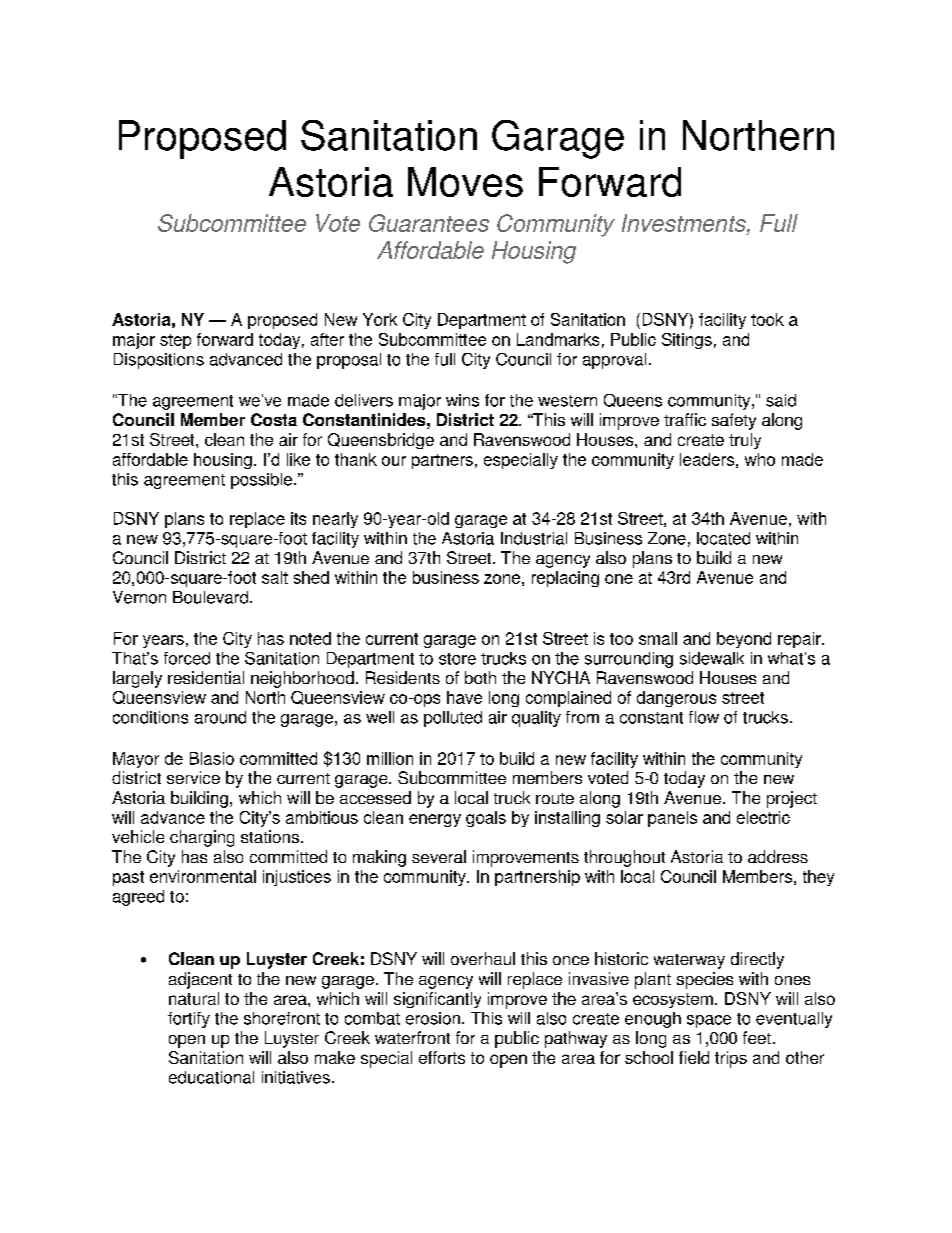  What do you see at coordinates (457, 659) in the document?
I see `store` at bounding box center [457, 659].
